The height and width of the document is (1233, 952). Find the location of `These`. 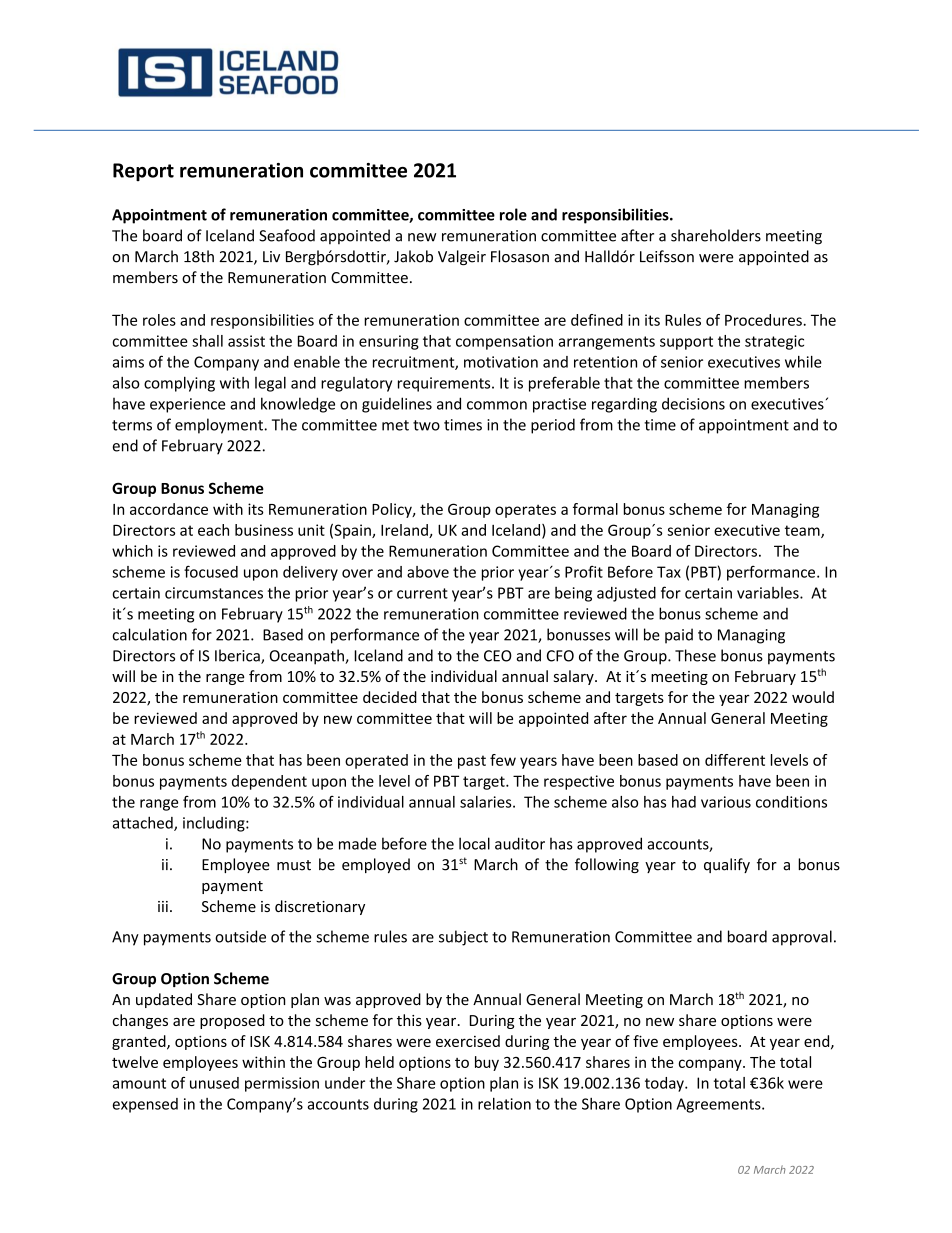

These is located at coordinates (695, 655).
